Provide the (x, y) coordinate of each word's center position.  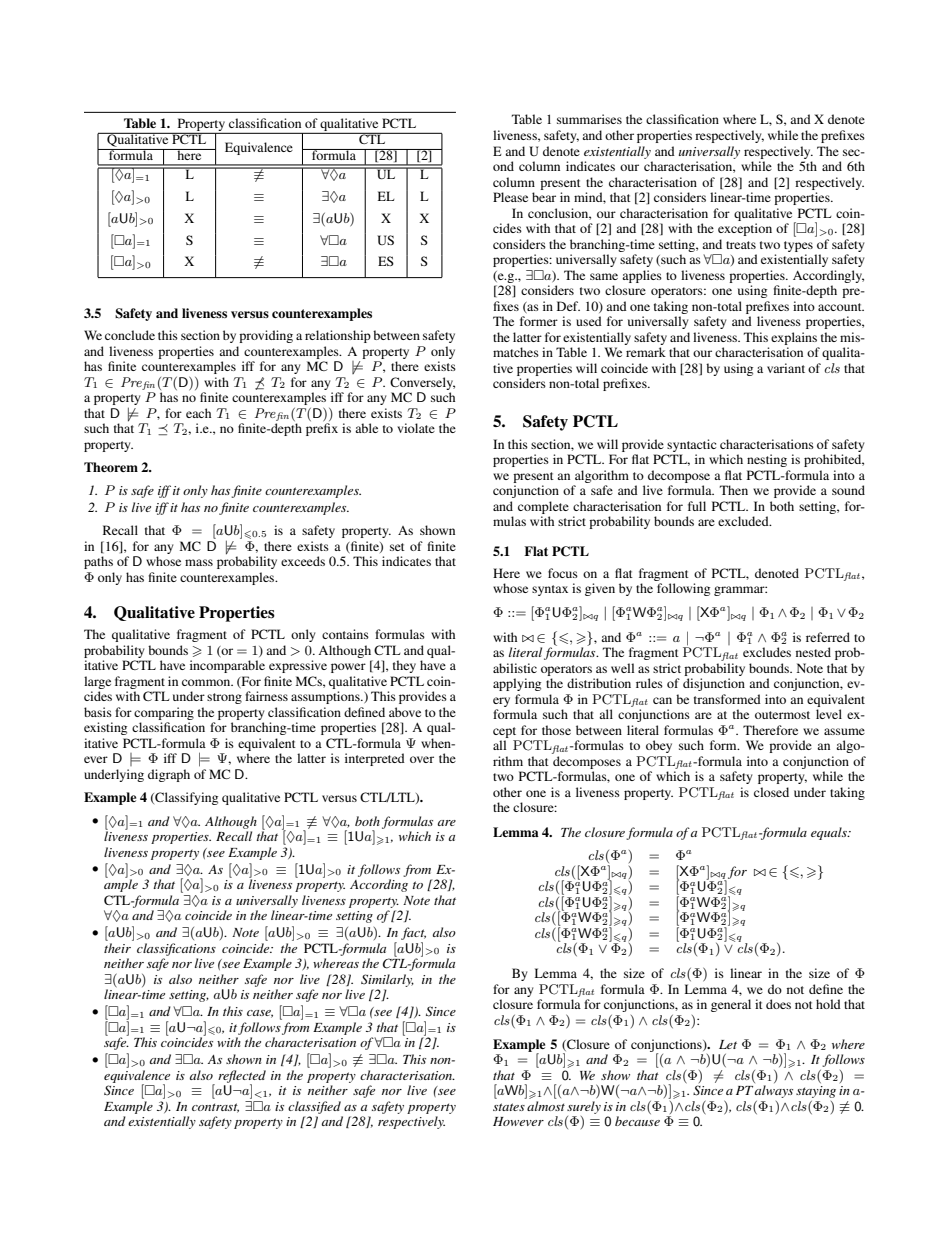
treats (741, 245)
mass (199, 562)
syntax (550, 590)
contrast (215, 1108)
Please (510, 197)
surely (584, 1107)
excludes (767, 652)
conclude (130, 335)
